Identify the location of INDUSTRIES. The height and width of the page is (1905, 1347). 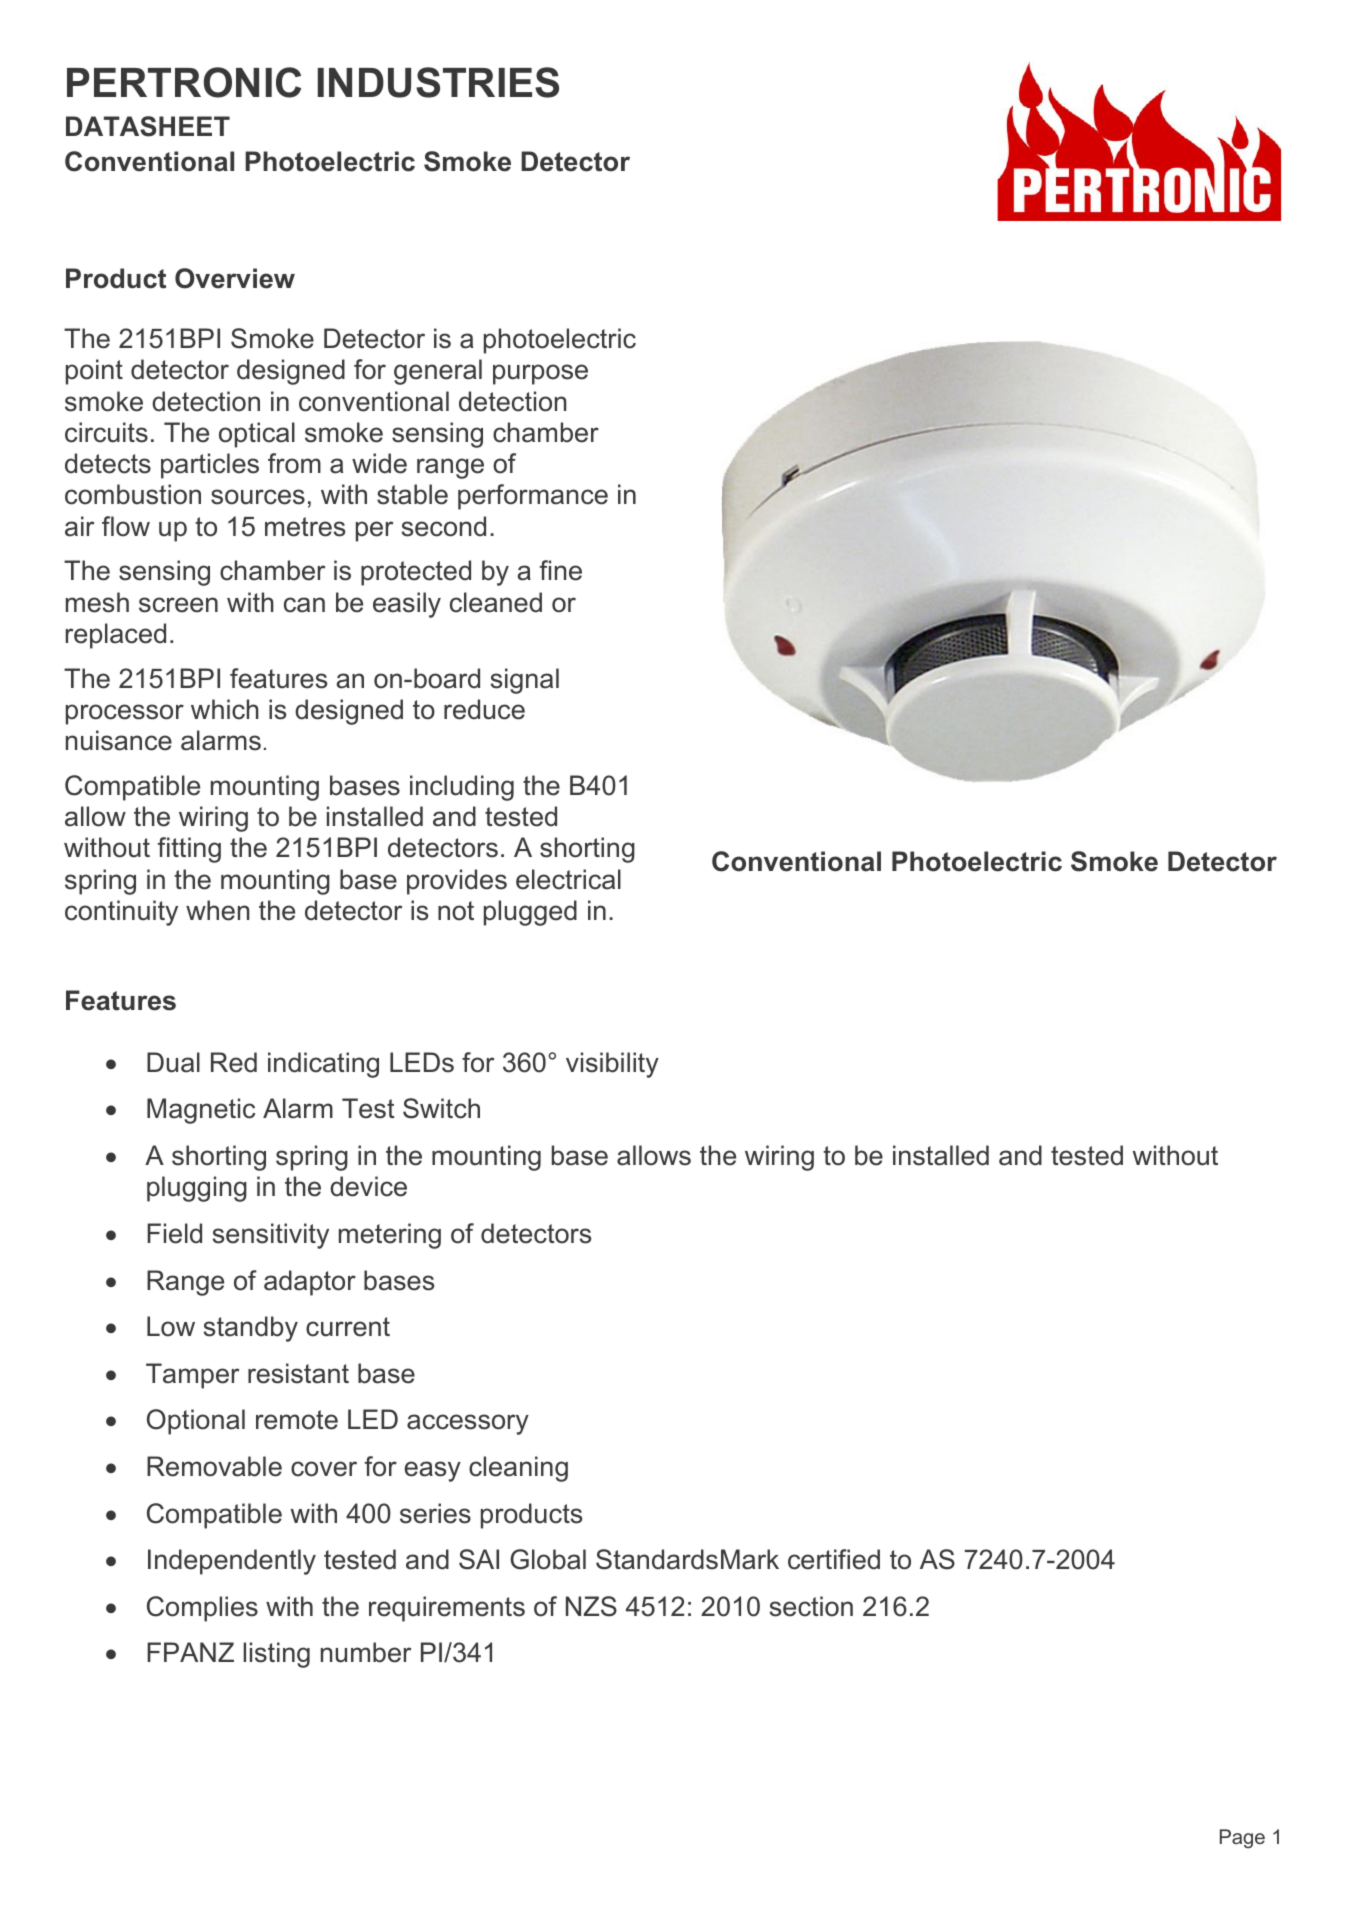
(438, 82).
